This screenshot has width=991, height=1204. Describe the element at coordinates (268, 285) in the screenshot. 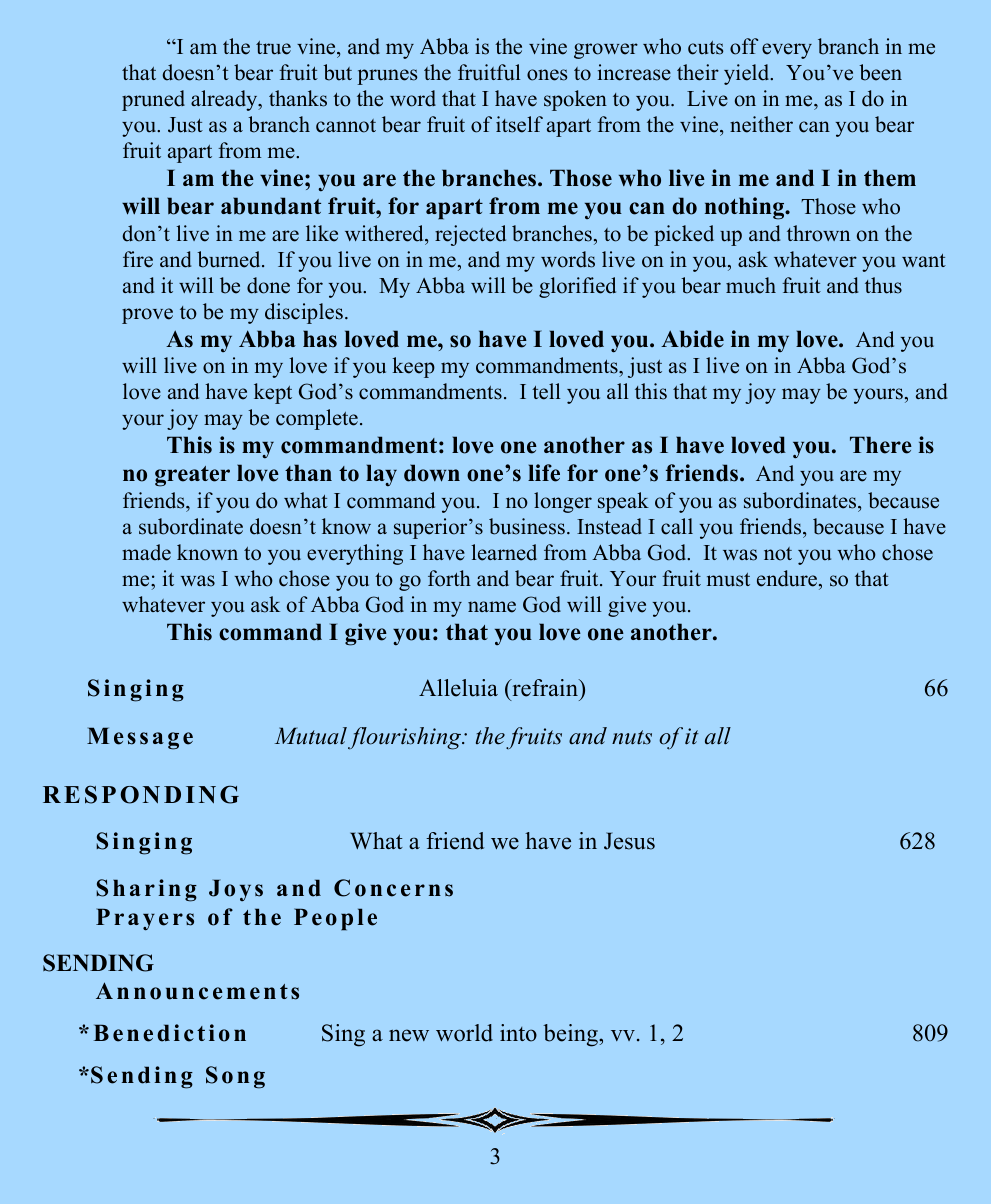

I see `done` at that location.
